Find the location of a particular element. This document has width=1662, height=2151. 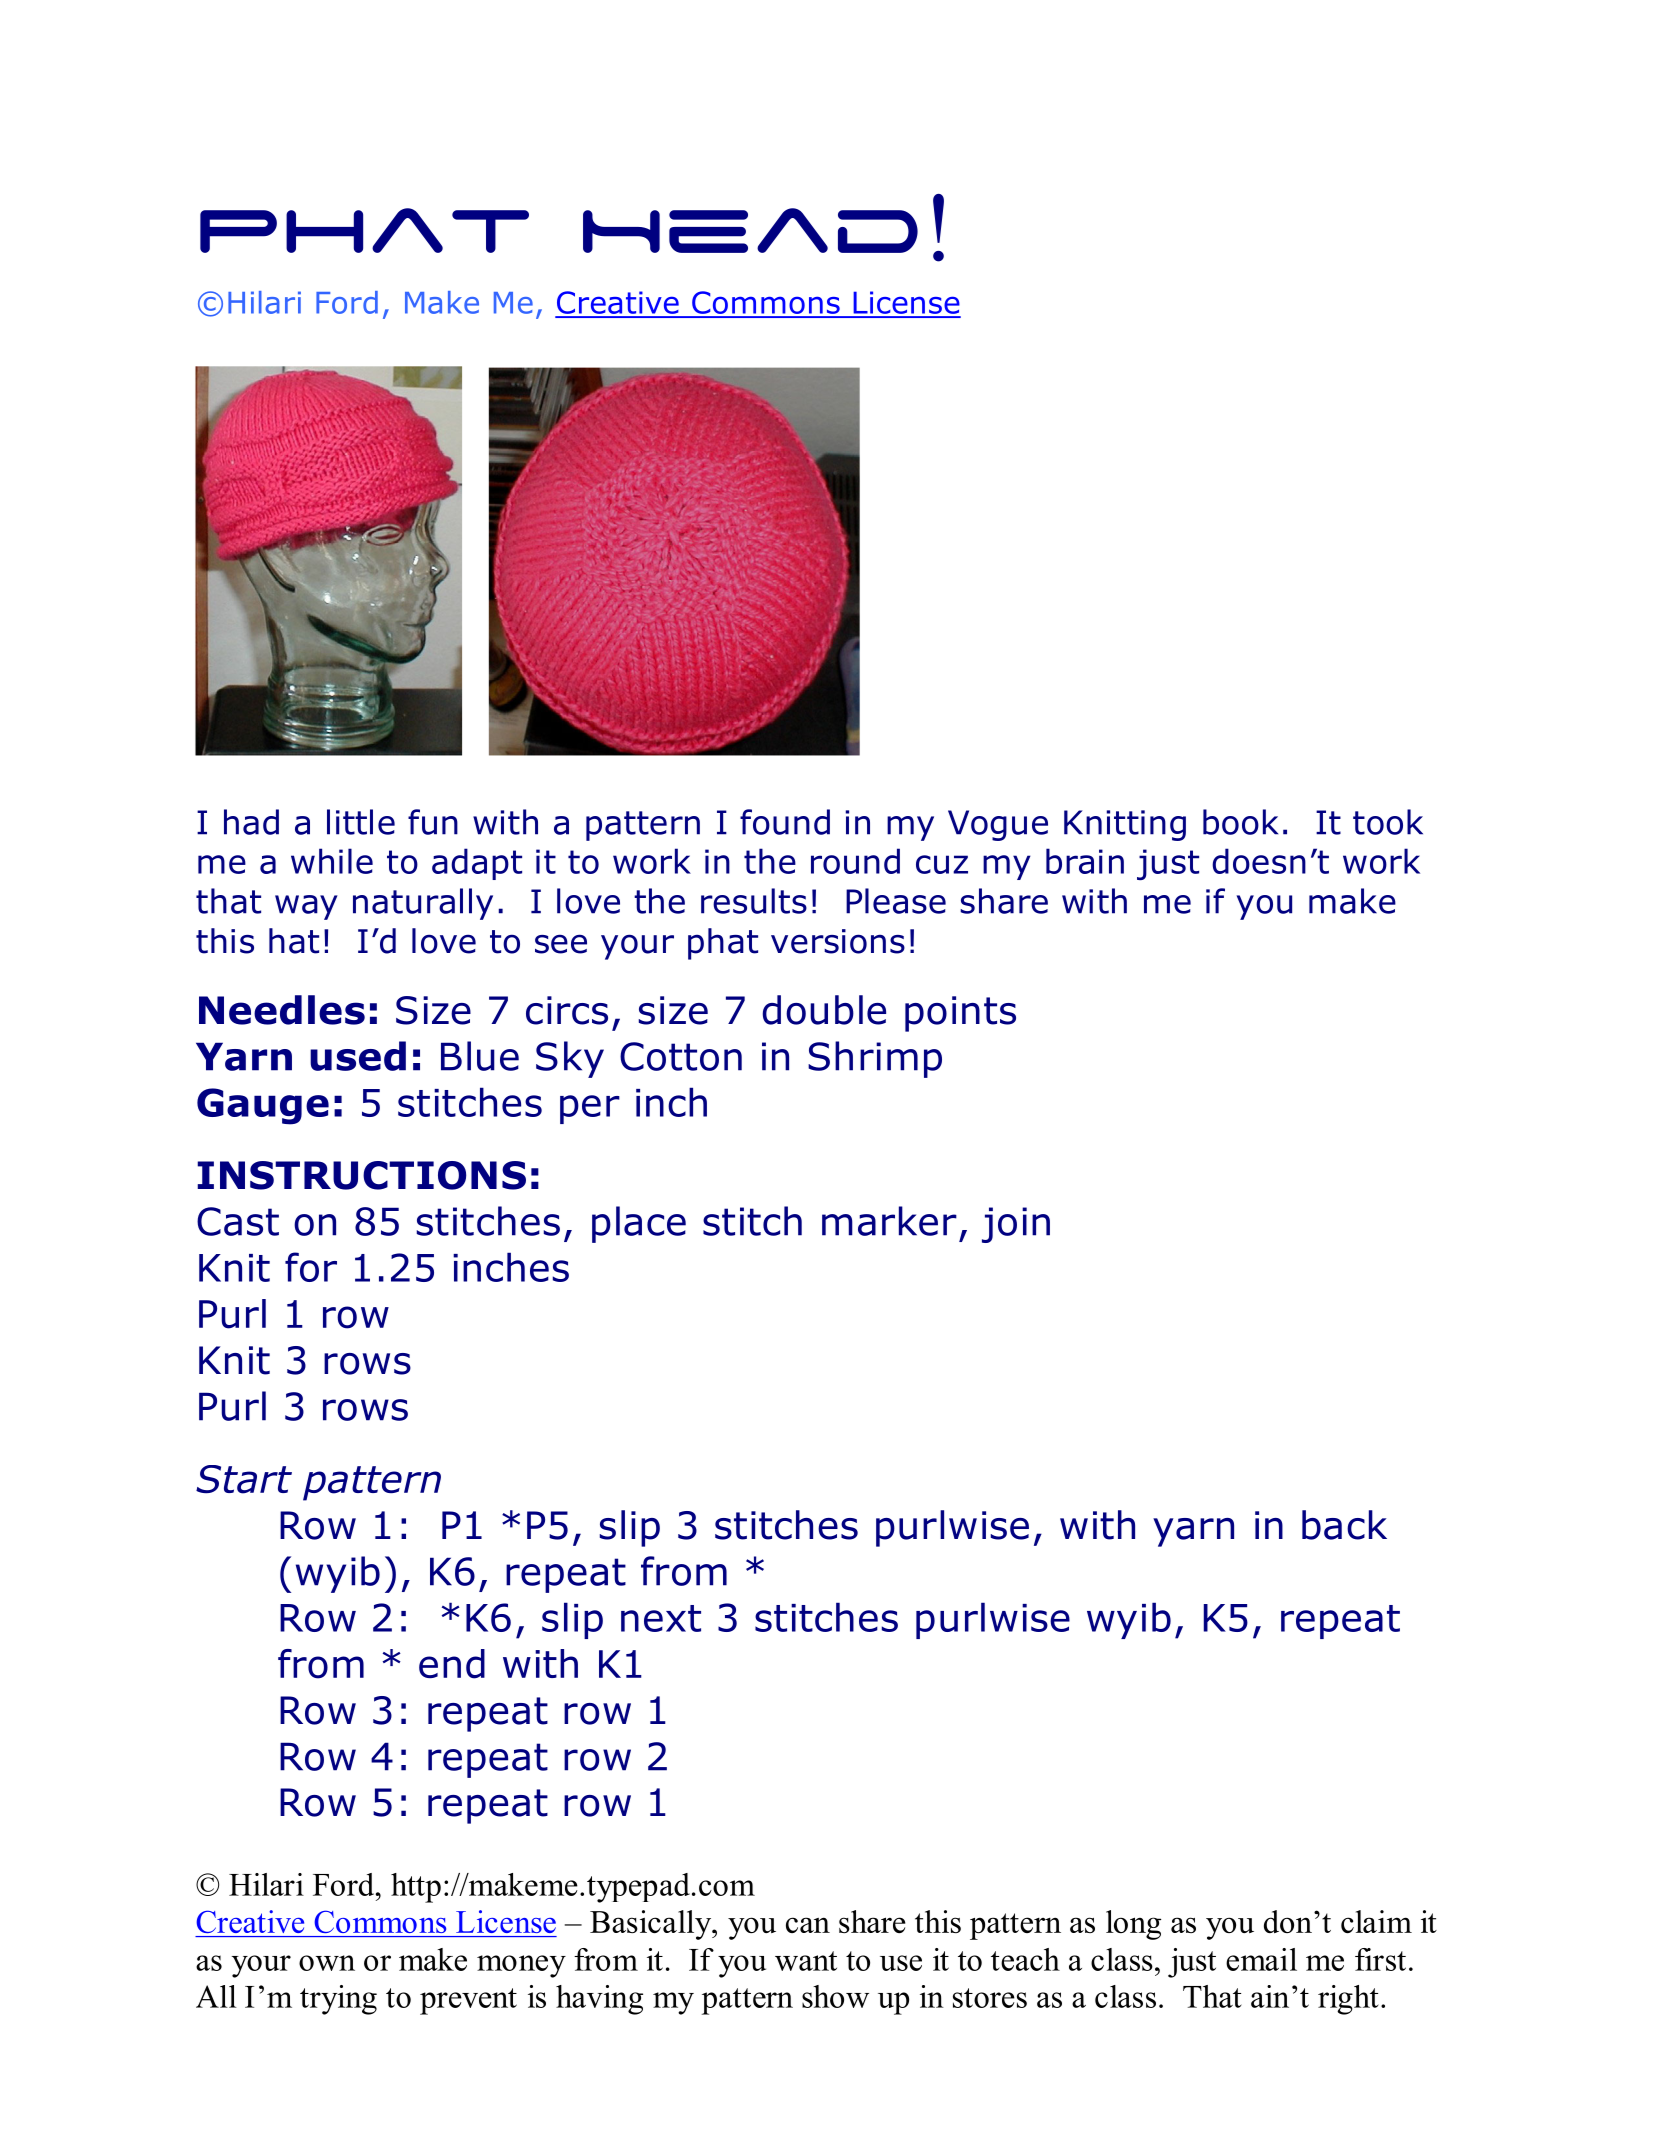

Start is located at coordinates (244, 1479).
